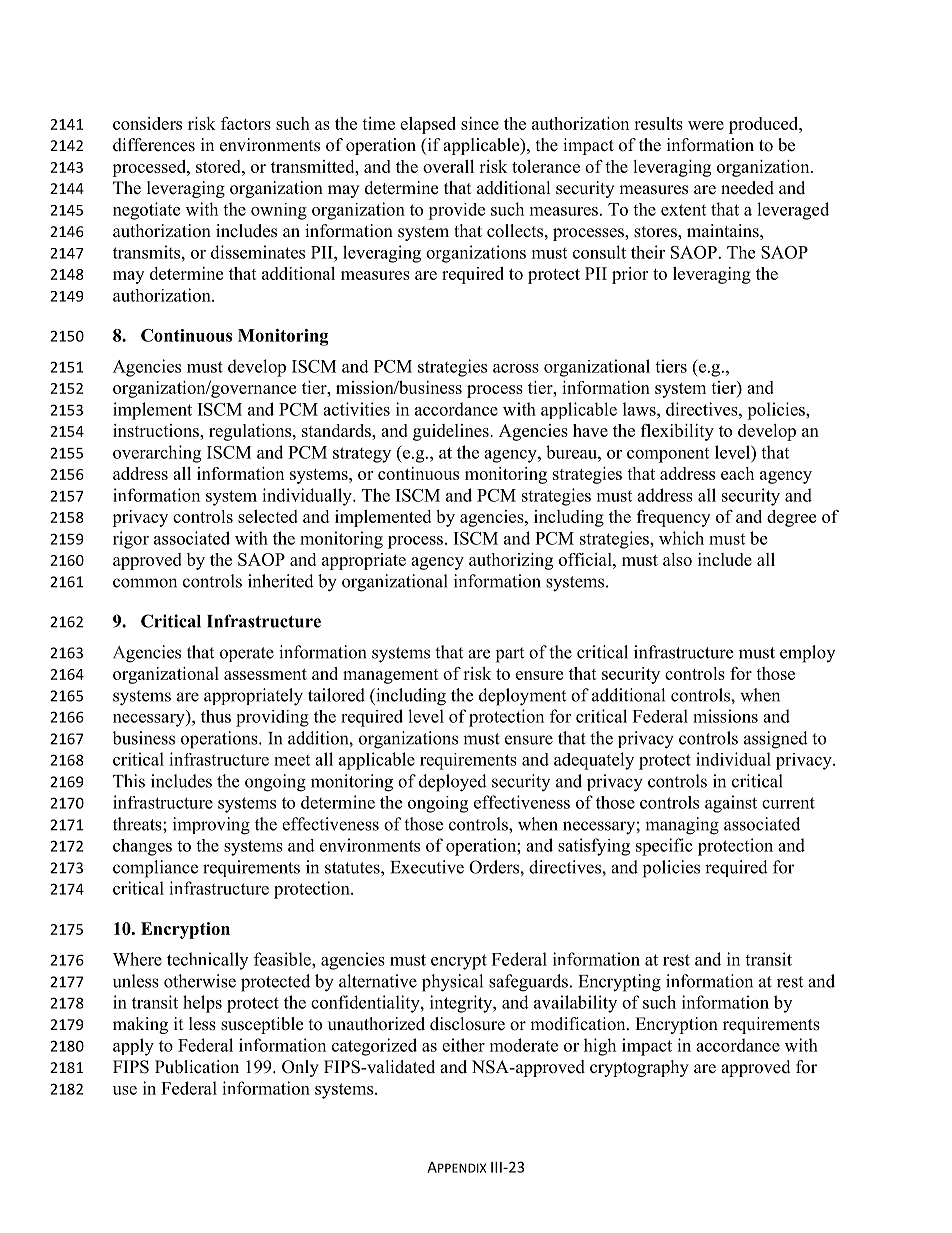 The width and height of the screenshot is (952, 1233). What do you see at coordinates (448, 166) in the screenshot?
I see `overall` at bounding box center [448, 166].
